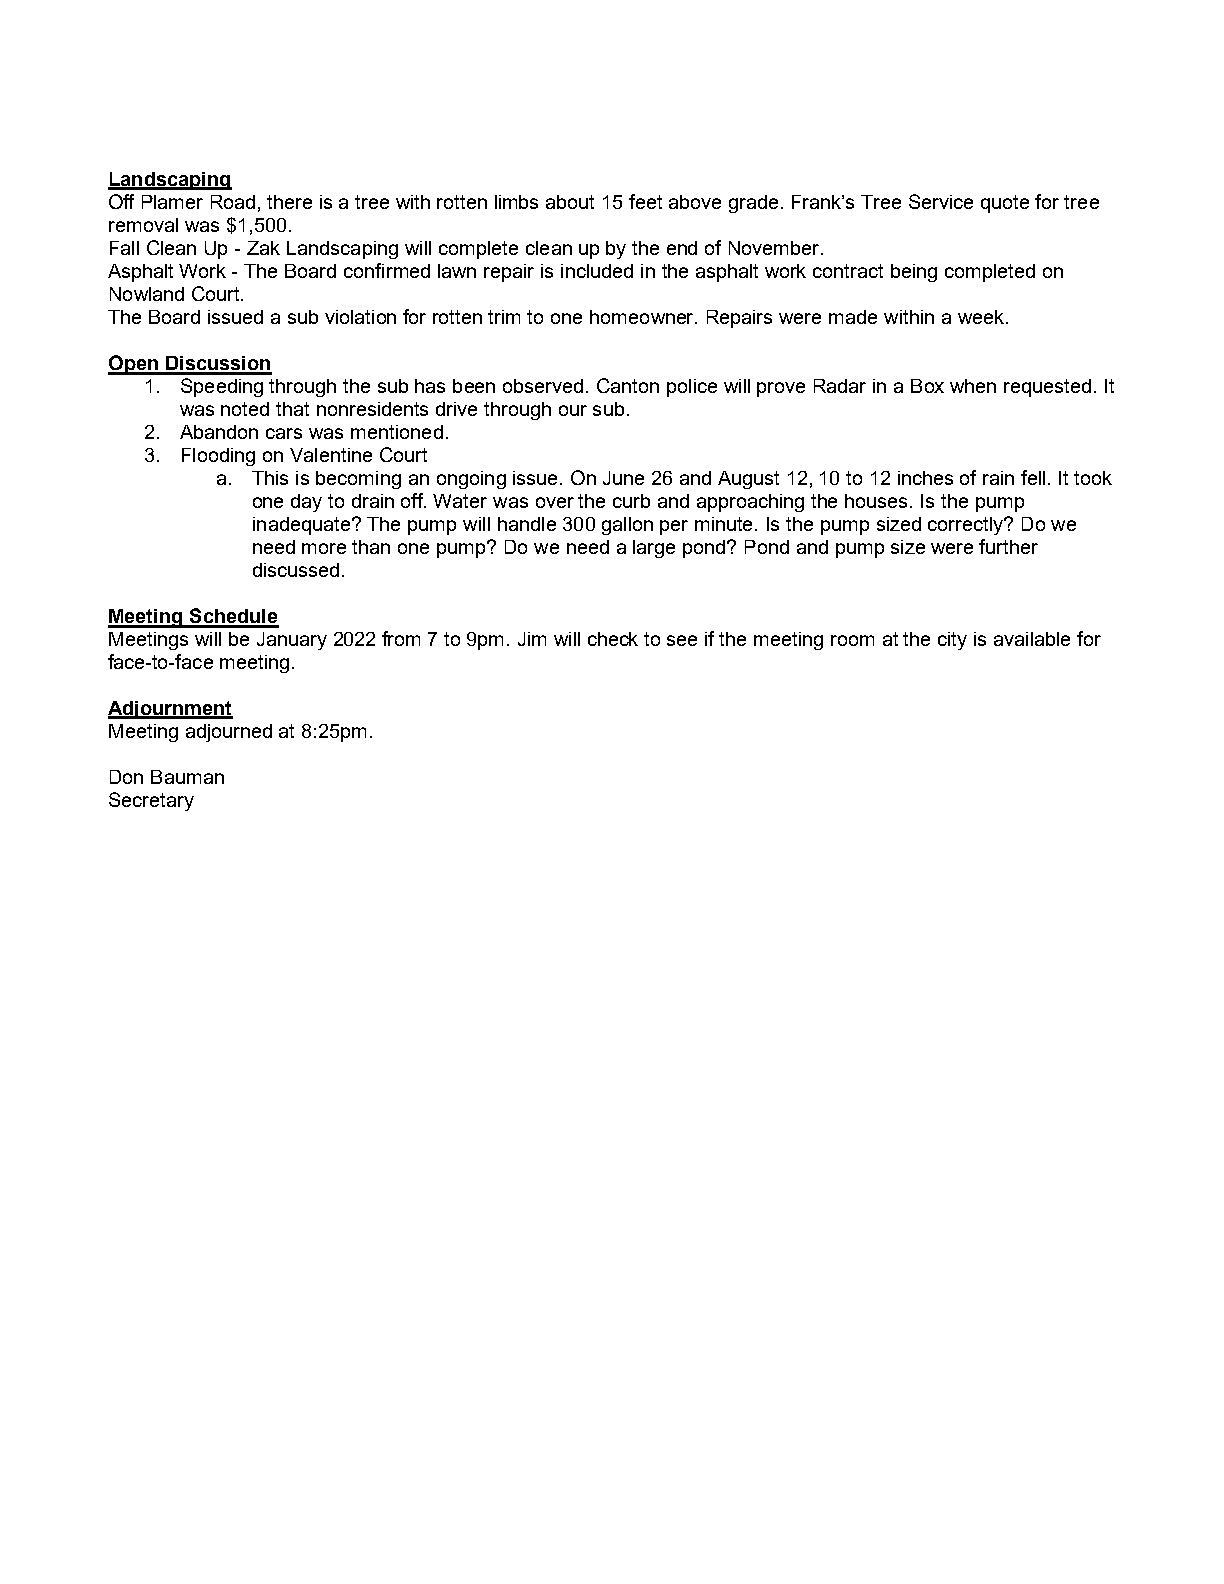 This screenshot has width=1224, height=1584. I want to click on check, so click(613, 639).
